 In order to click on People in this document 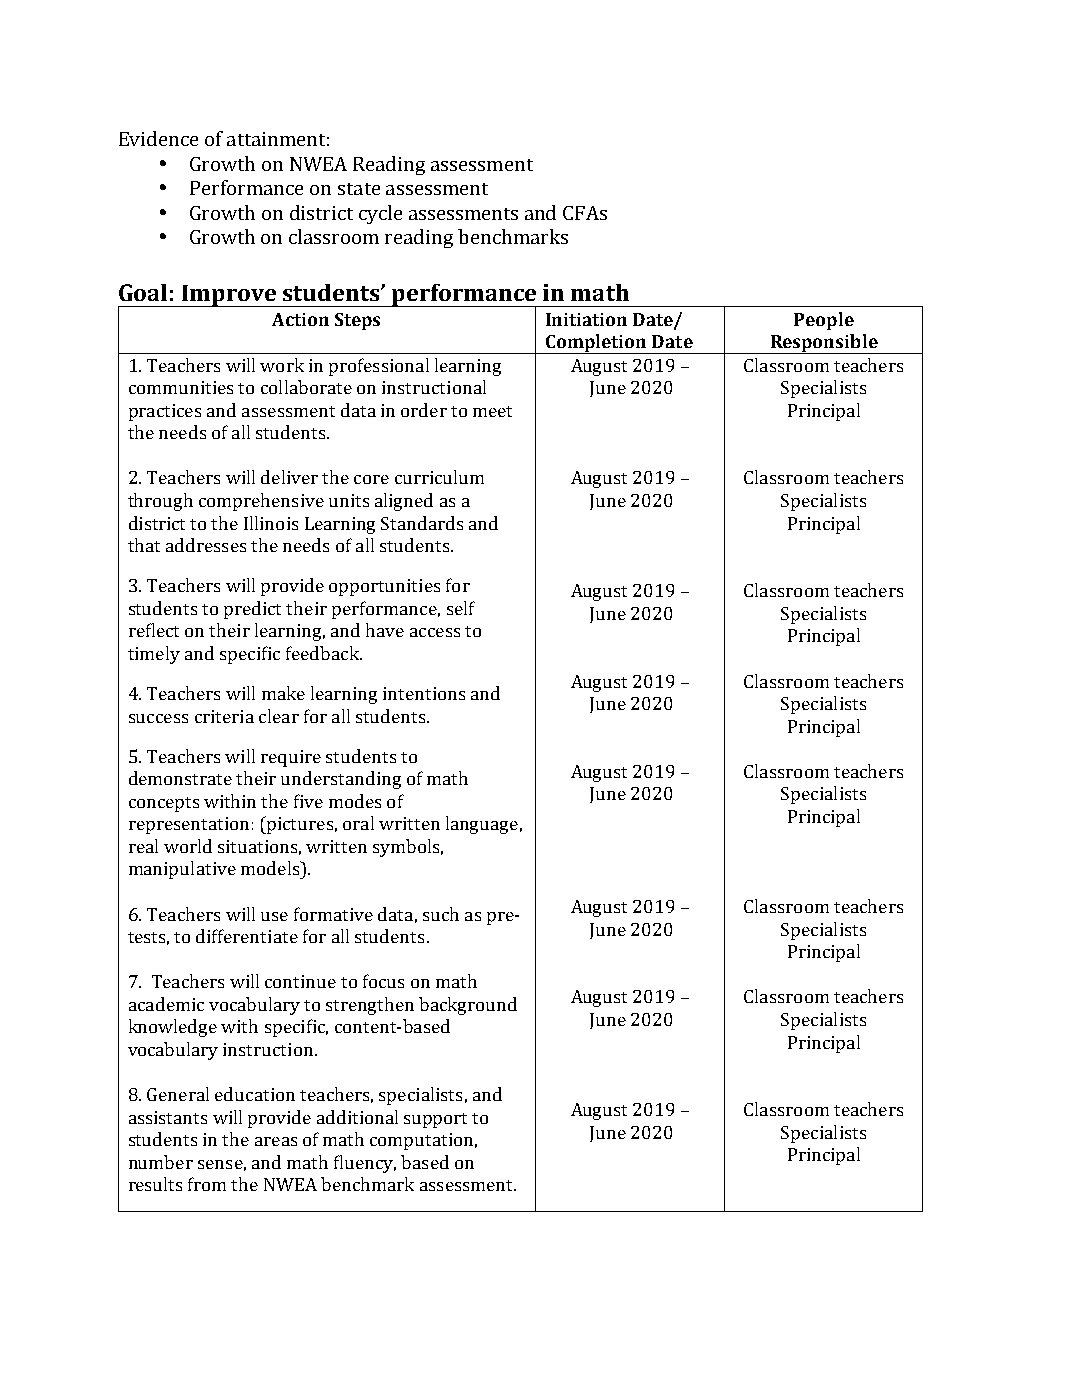, I will do `click(824, 321)`.
